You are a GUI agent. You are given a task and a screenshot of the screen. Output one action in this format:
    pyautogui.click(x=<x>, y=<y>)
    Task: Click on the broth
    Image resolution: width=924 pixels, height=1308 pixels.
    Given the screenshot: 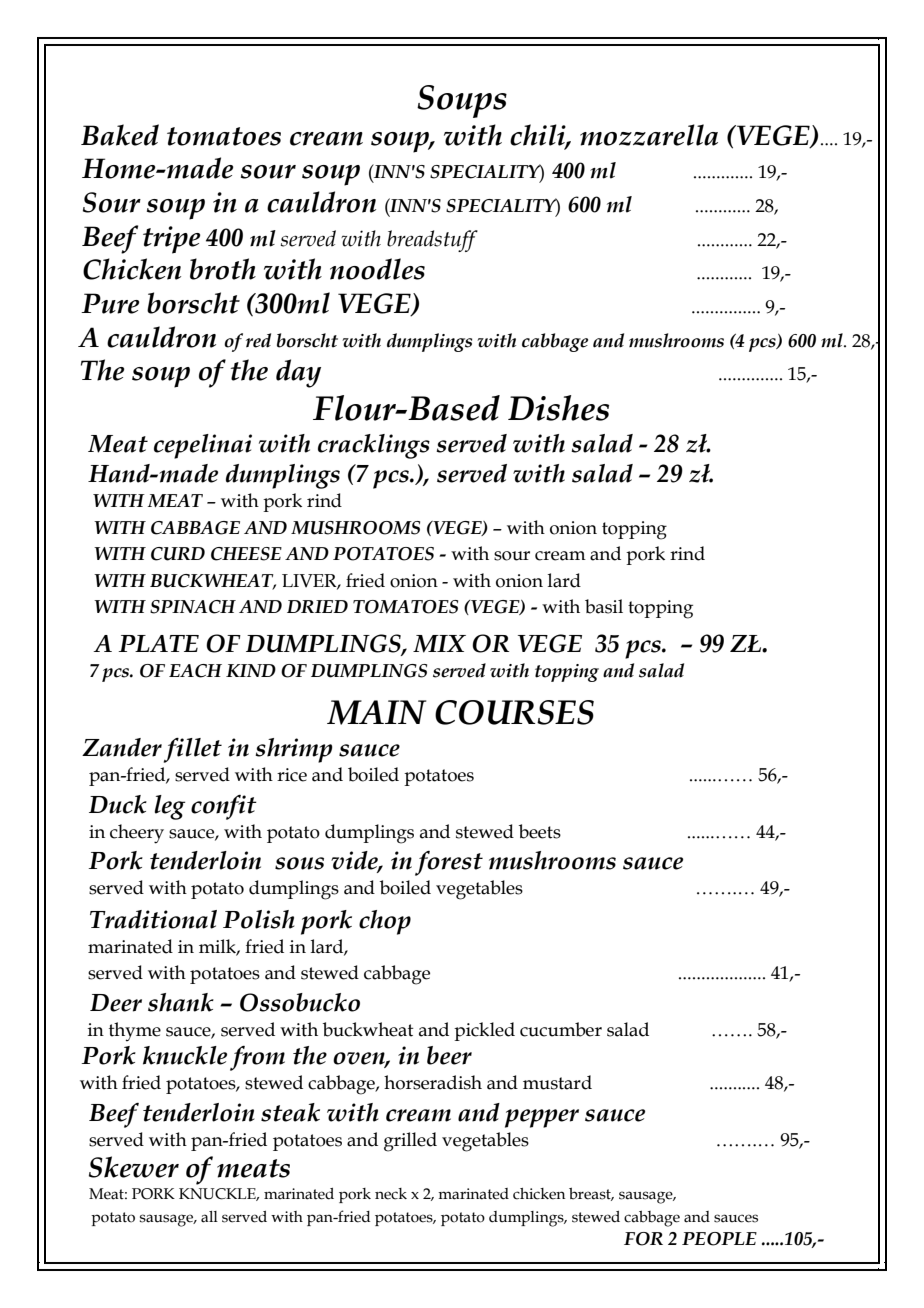 What is the action you would take?
    pyautogui.click(x=223, y=269)
